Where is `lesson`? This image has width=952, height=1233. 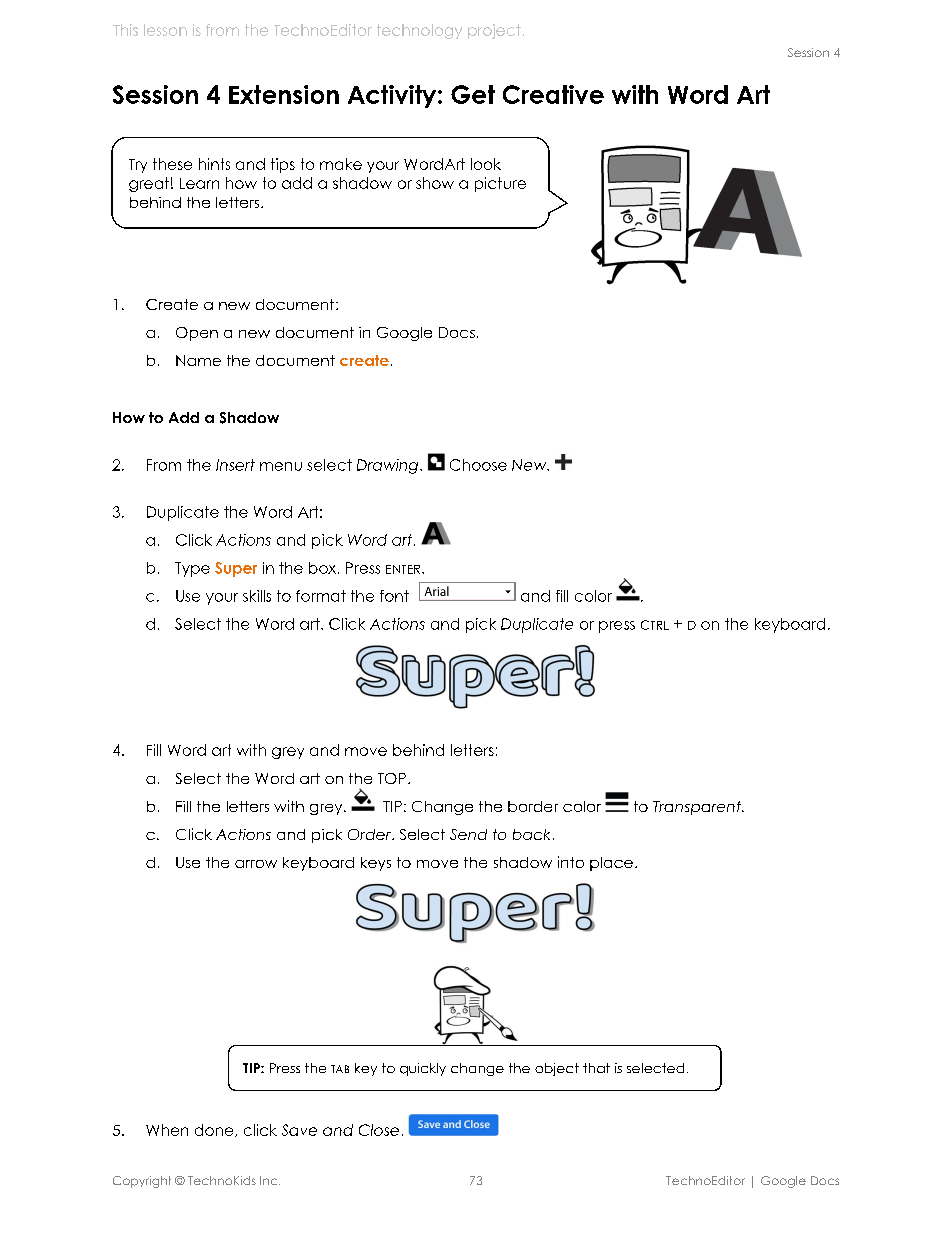 lesson is located at coordinates (165, 30).
